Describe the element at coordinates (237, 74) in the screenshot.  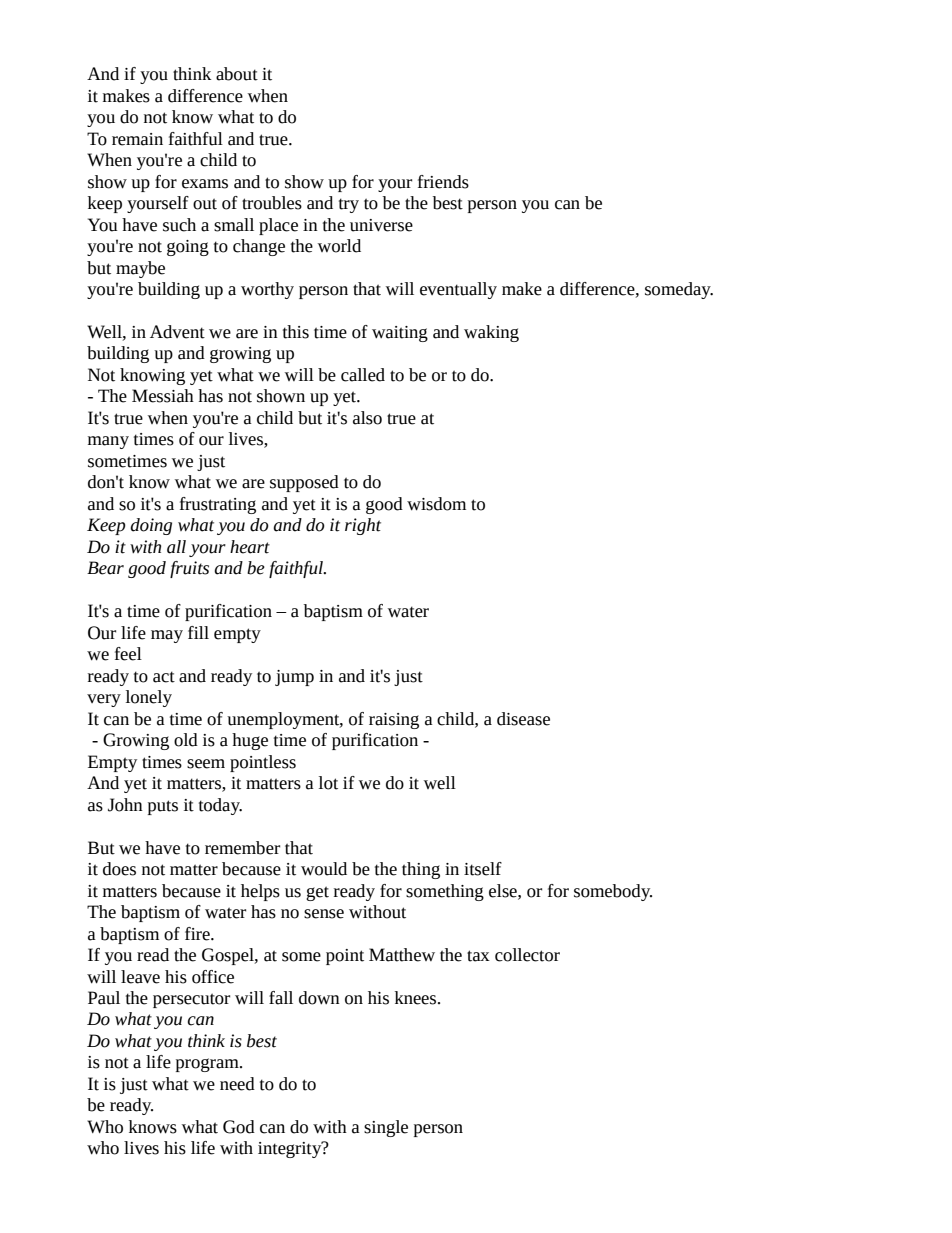
I see `about` at that location.
